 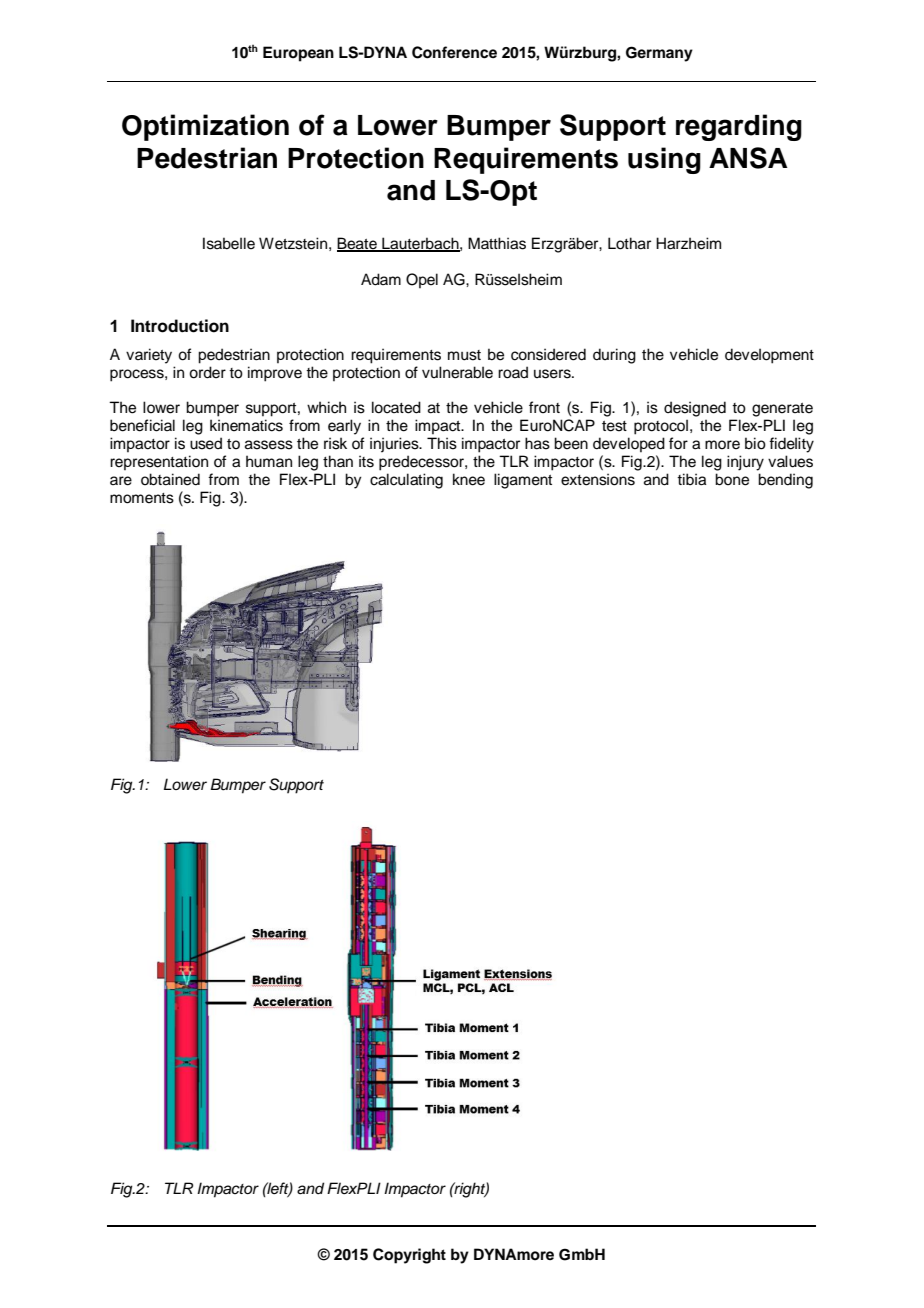 What do you see at coordinates (629, 243) in the image?
I see `Lothar` at bounding box center [629, 243].
